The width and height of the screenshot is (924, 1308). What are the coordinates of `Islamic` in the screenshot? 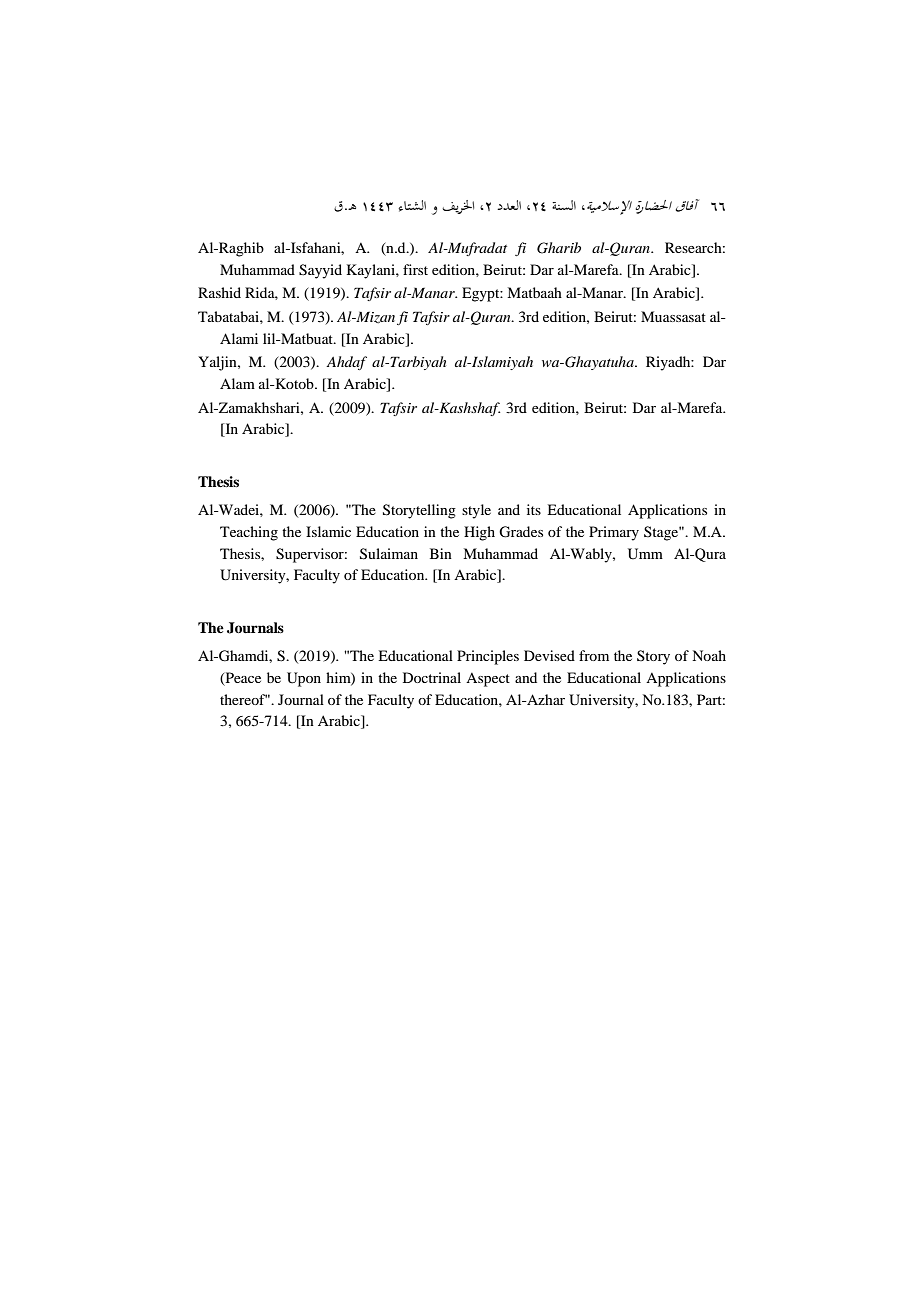 It's located at (328, 531).
